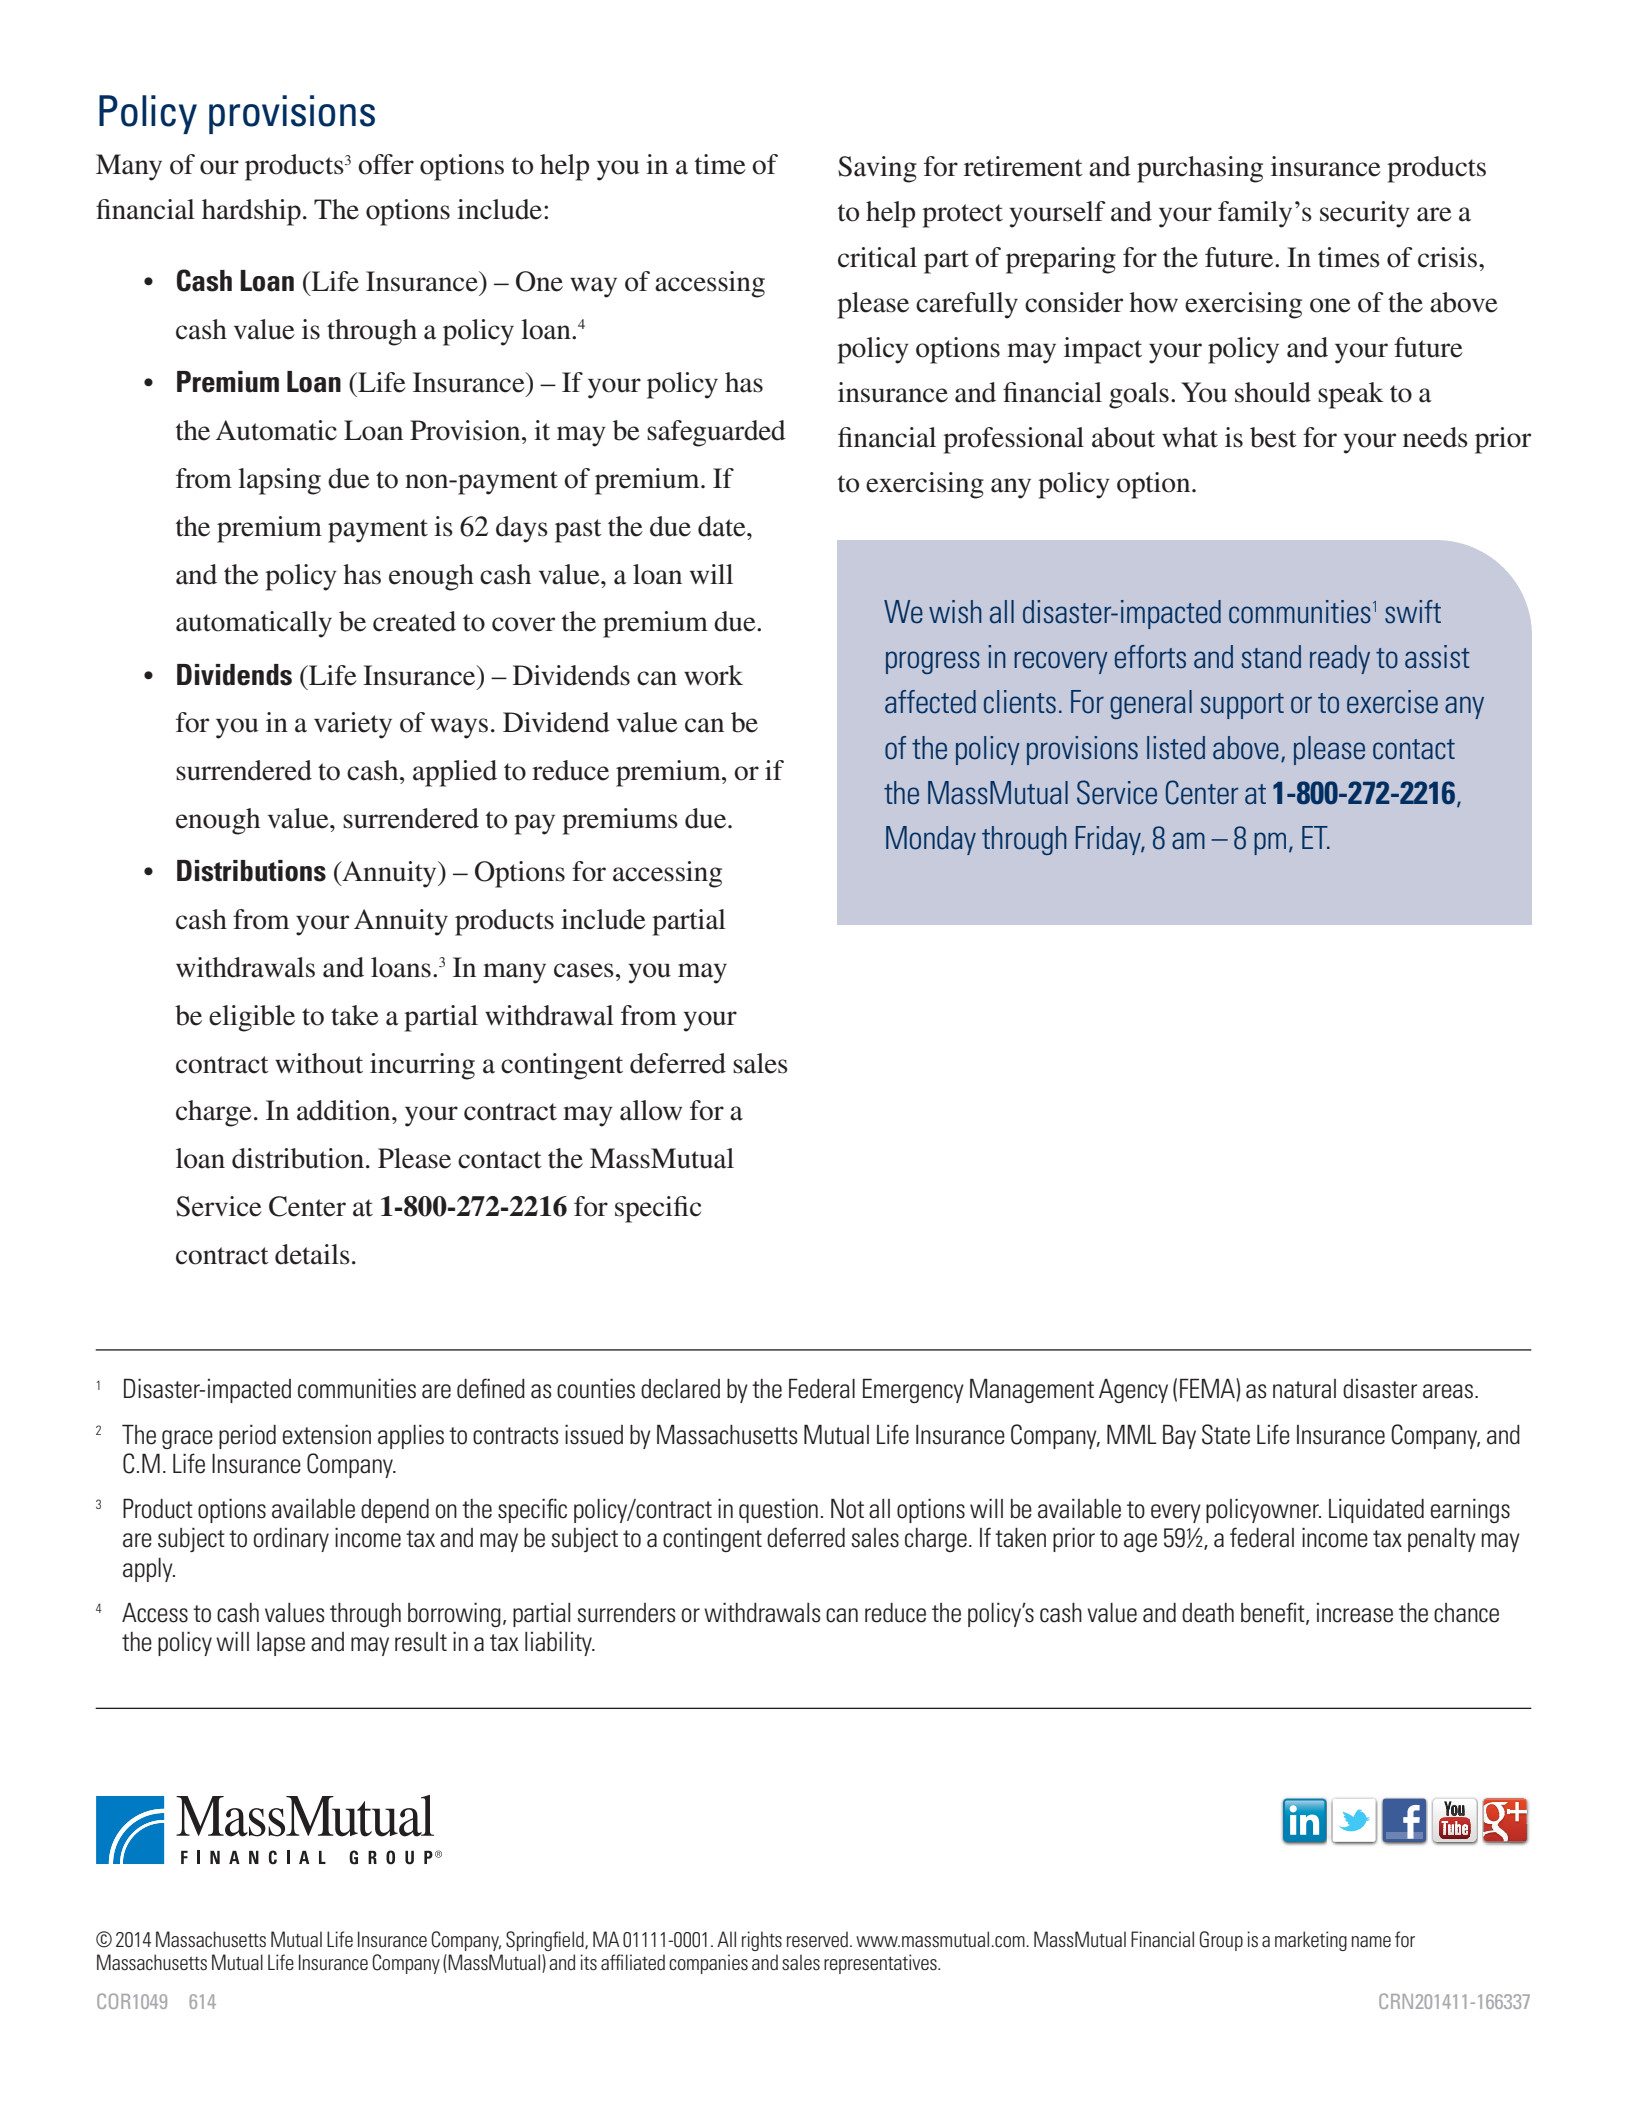  I want to click on work, so click(713, 675).
